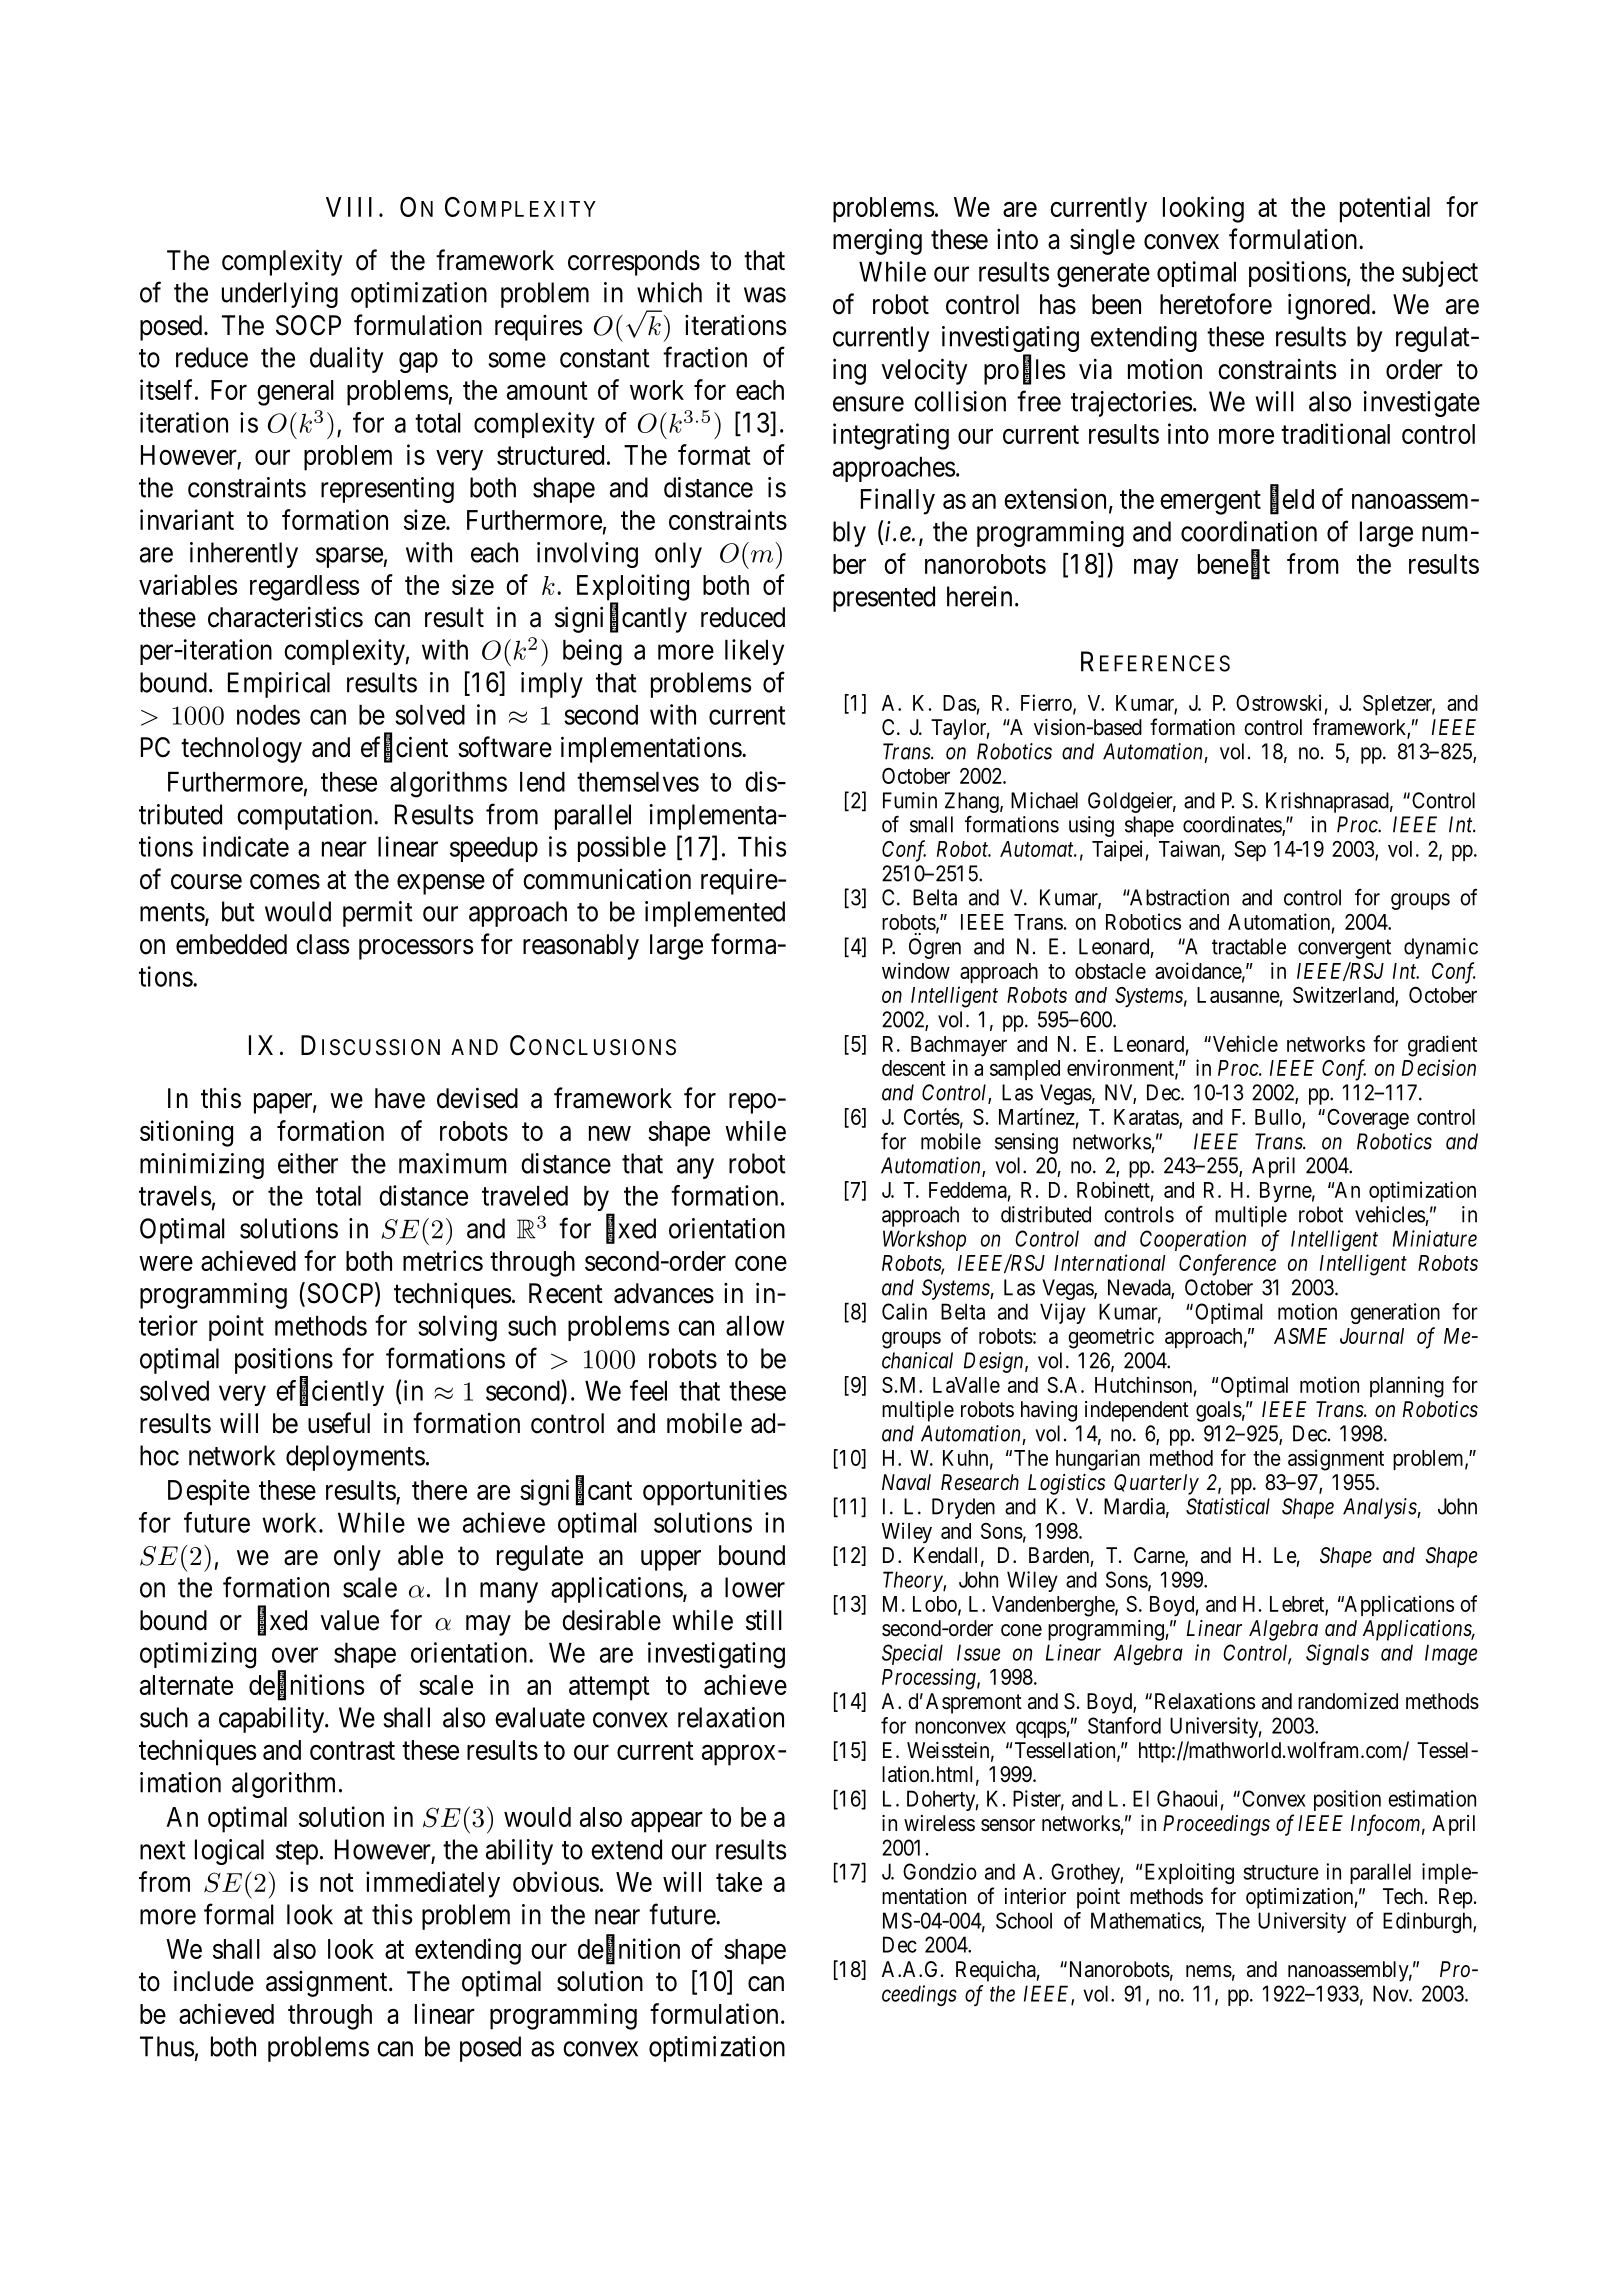 The image size is (1616, 2287). What do you see at coordinates (1329, 306) in the screenshot?
I see `ignored` at bounding box center [1329, 306].
